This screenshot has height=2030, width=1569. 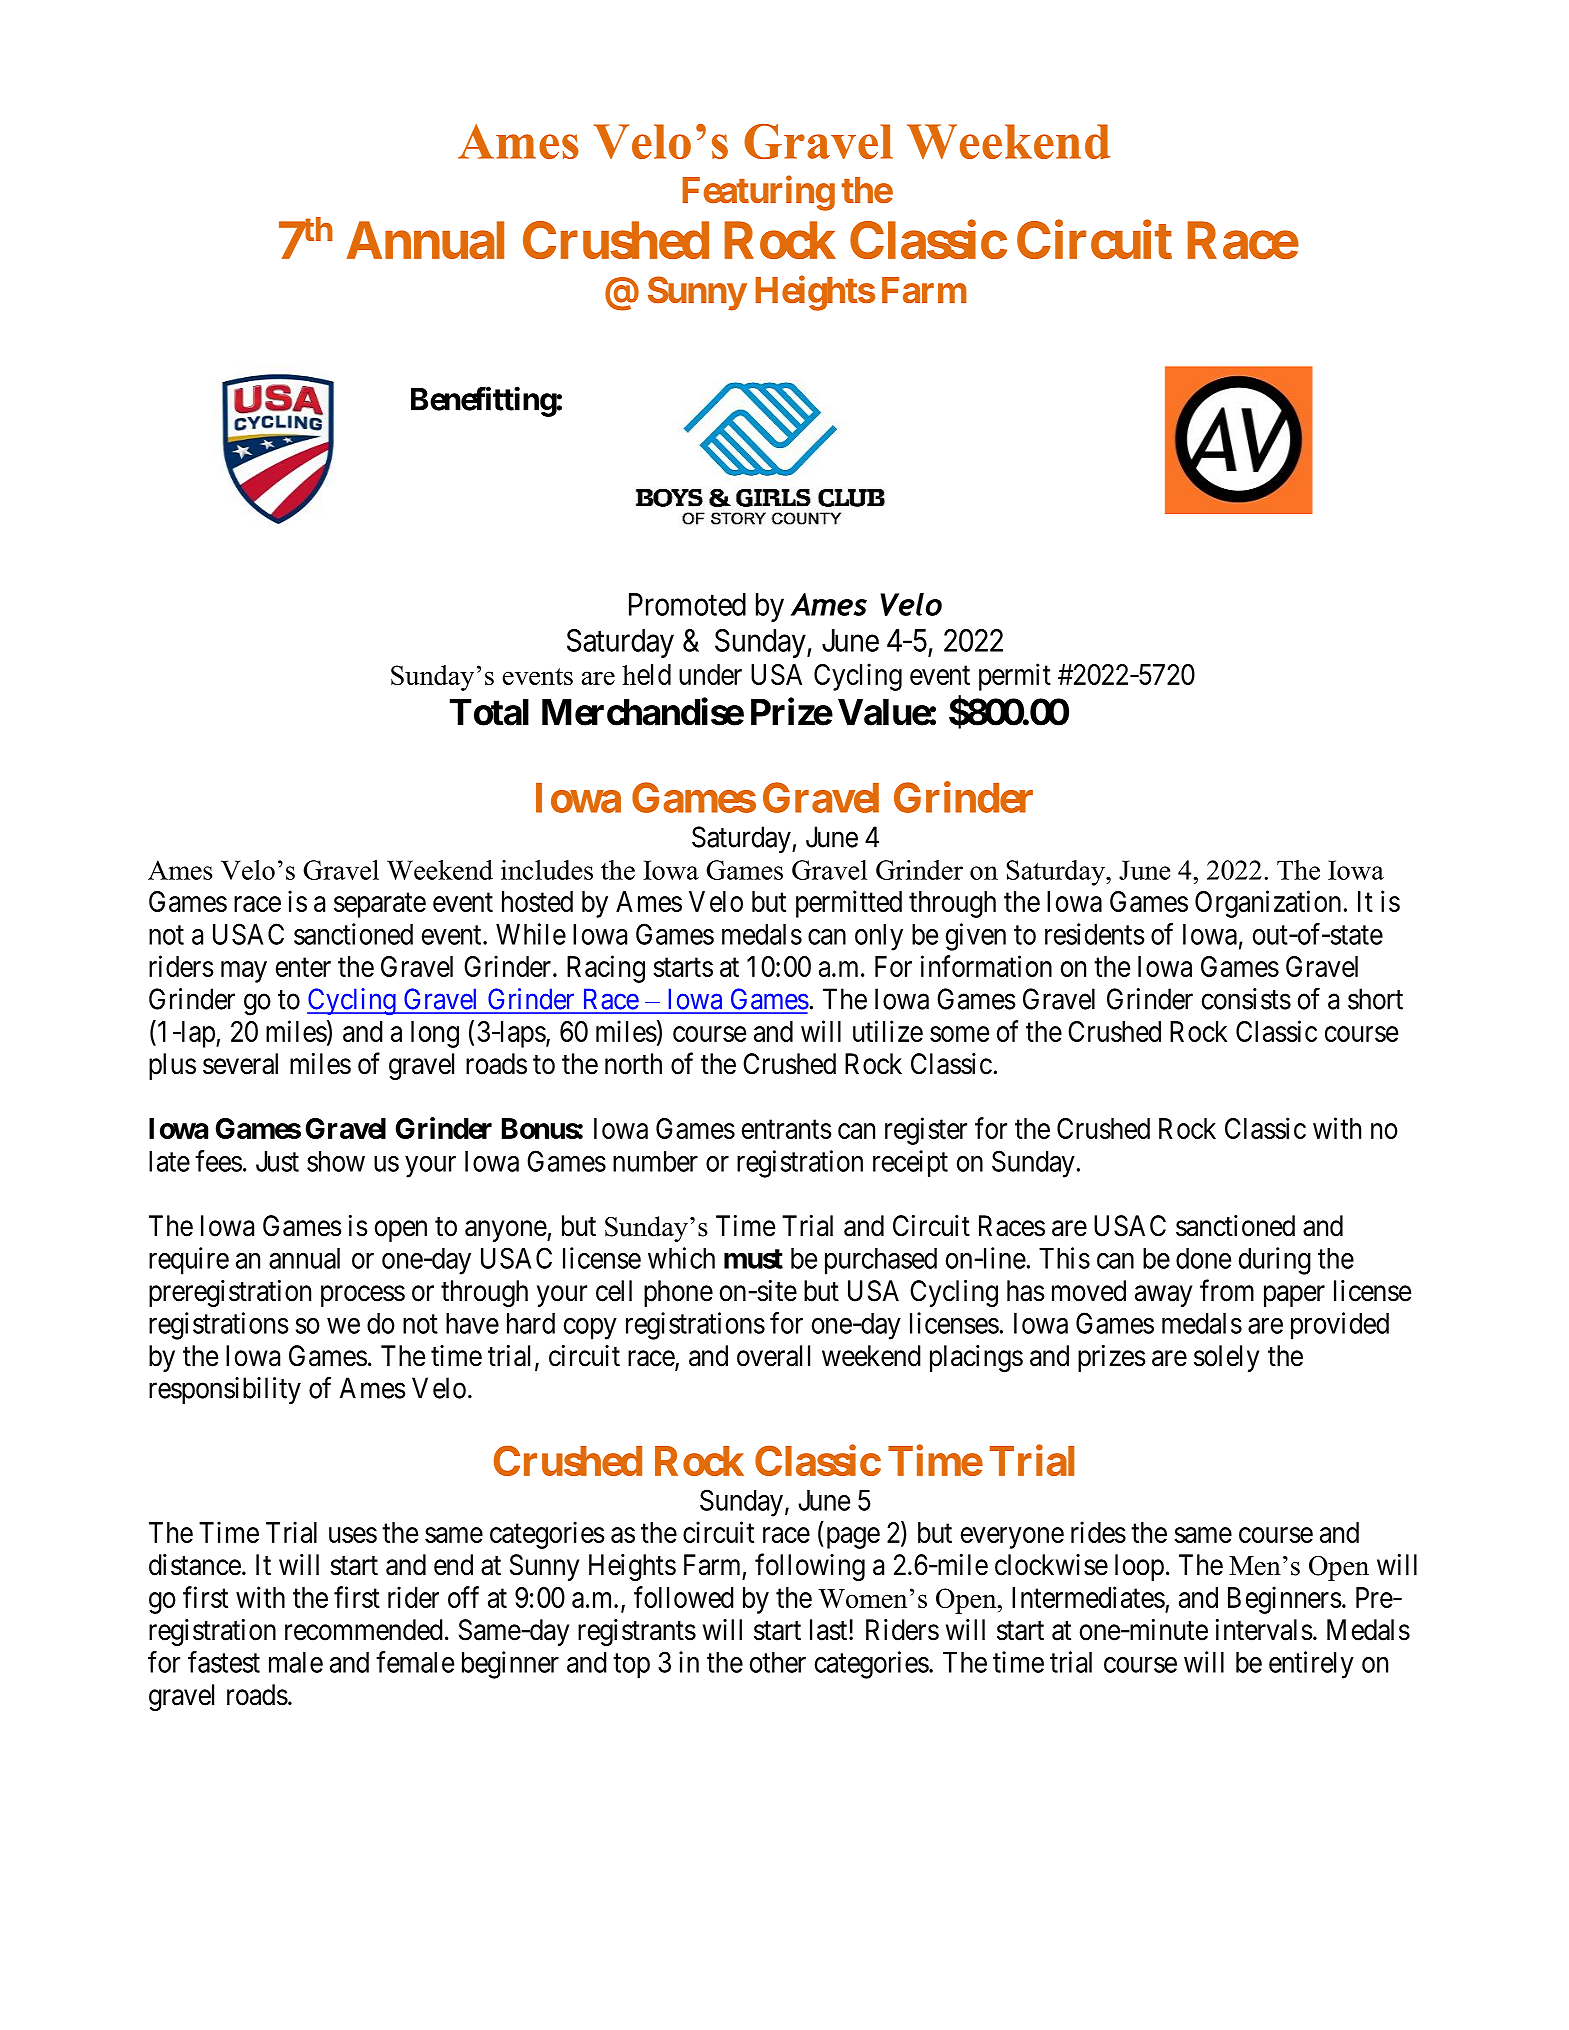 What do you see at coordinates (472, 1323) in the screenshot?
I see `have` at bounding box center [472, 1323].
